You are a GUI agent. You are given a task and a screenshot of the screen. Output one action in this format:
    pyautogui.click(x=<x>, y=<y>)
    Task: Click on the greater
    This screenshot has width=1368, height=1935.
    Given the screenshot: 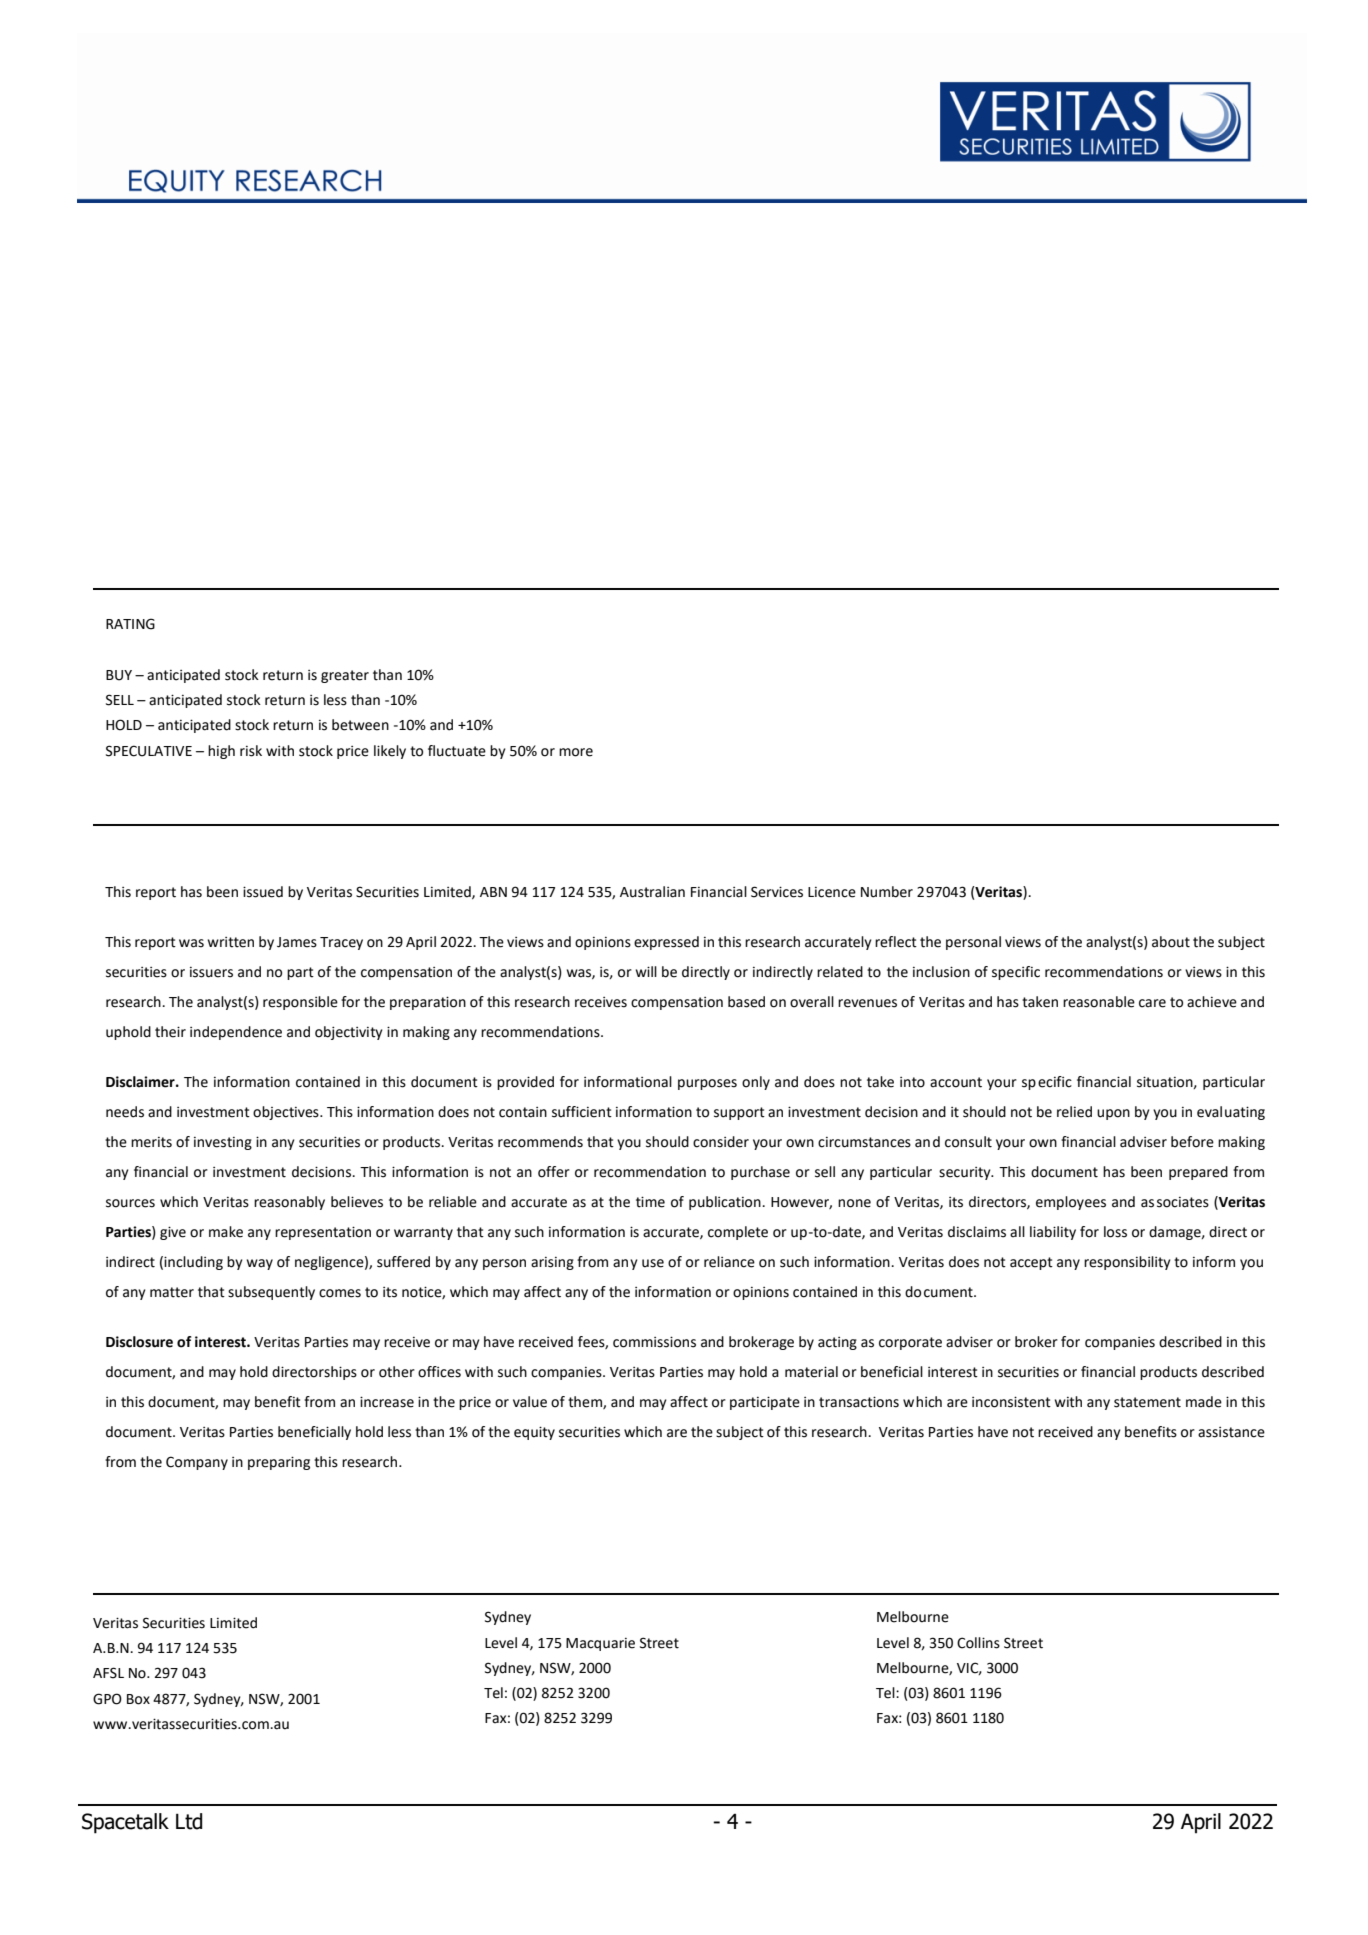 What is the action you would take?
    pyautogui.click(x=345, y=676)
